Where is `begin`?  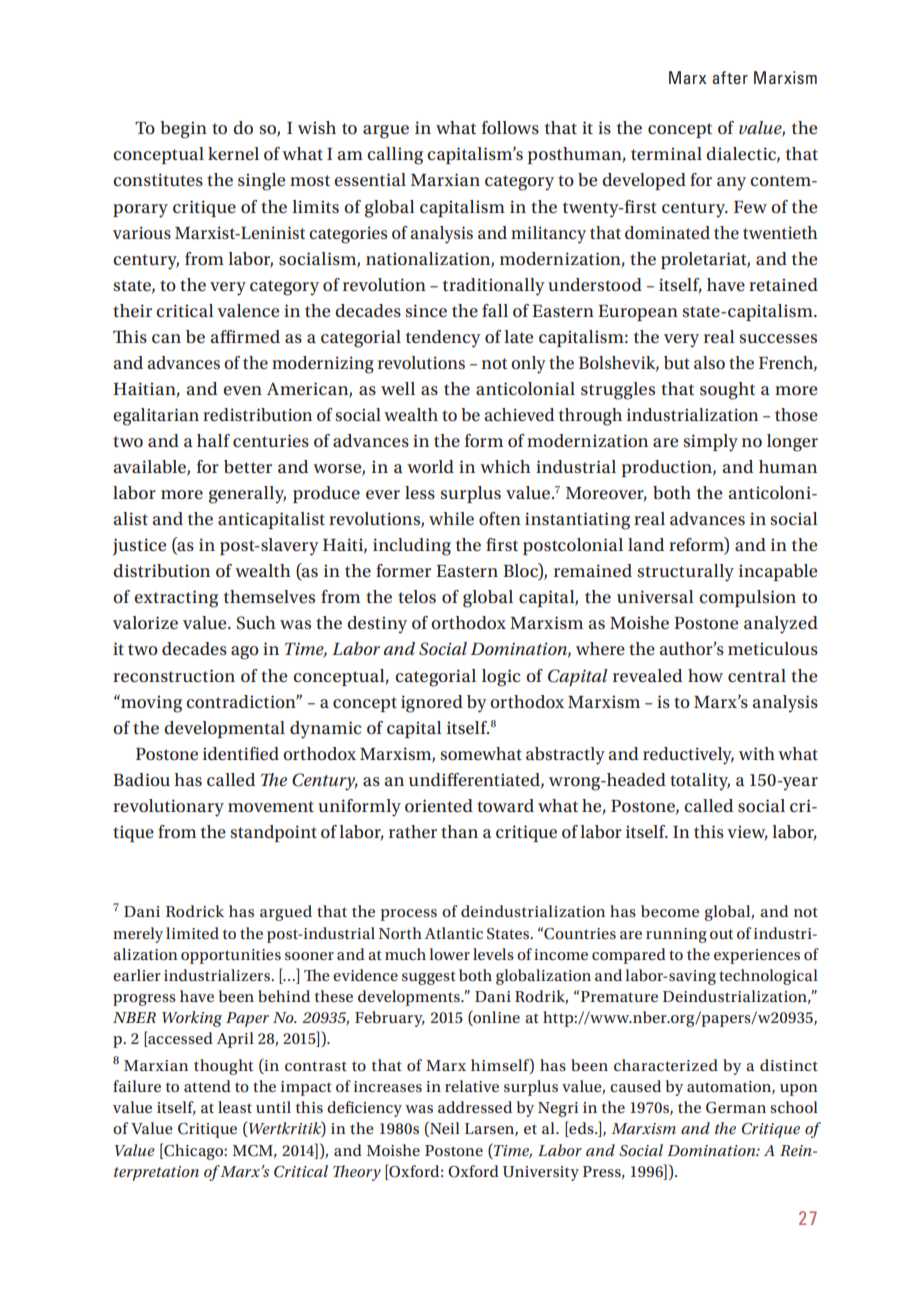 begin is located at coordinates (183, 130).
